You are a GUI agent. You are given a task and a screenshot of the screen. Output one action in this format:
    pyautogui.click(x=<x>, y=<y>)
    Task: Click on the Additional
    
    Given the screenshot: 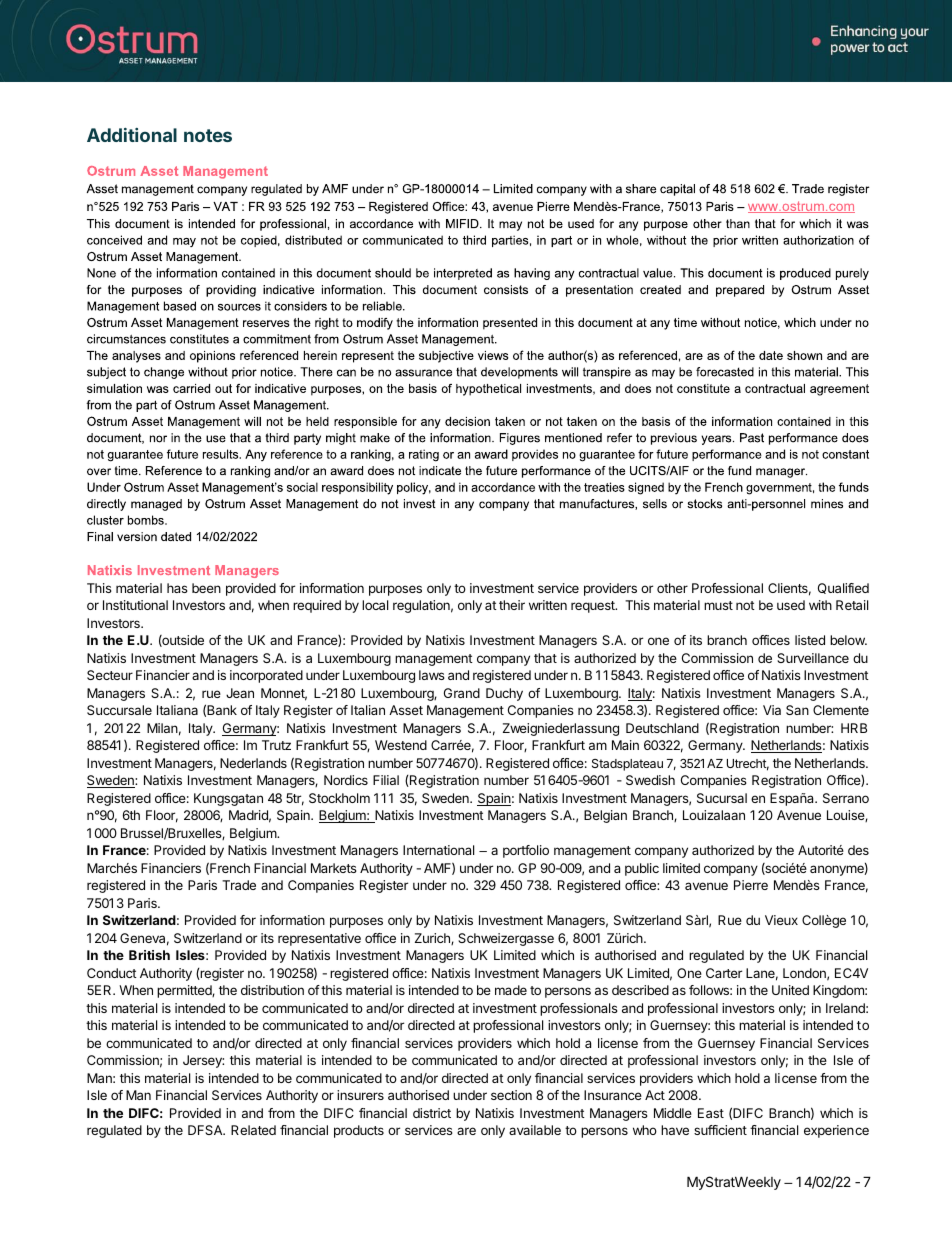 What is the action you would take?
    pyautogui.click(x=132, y=135)
